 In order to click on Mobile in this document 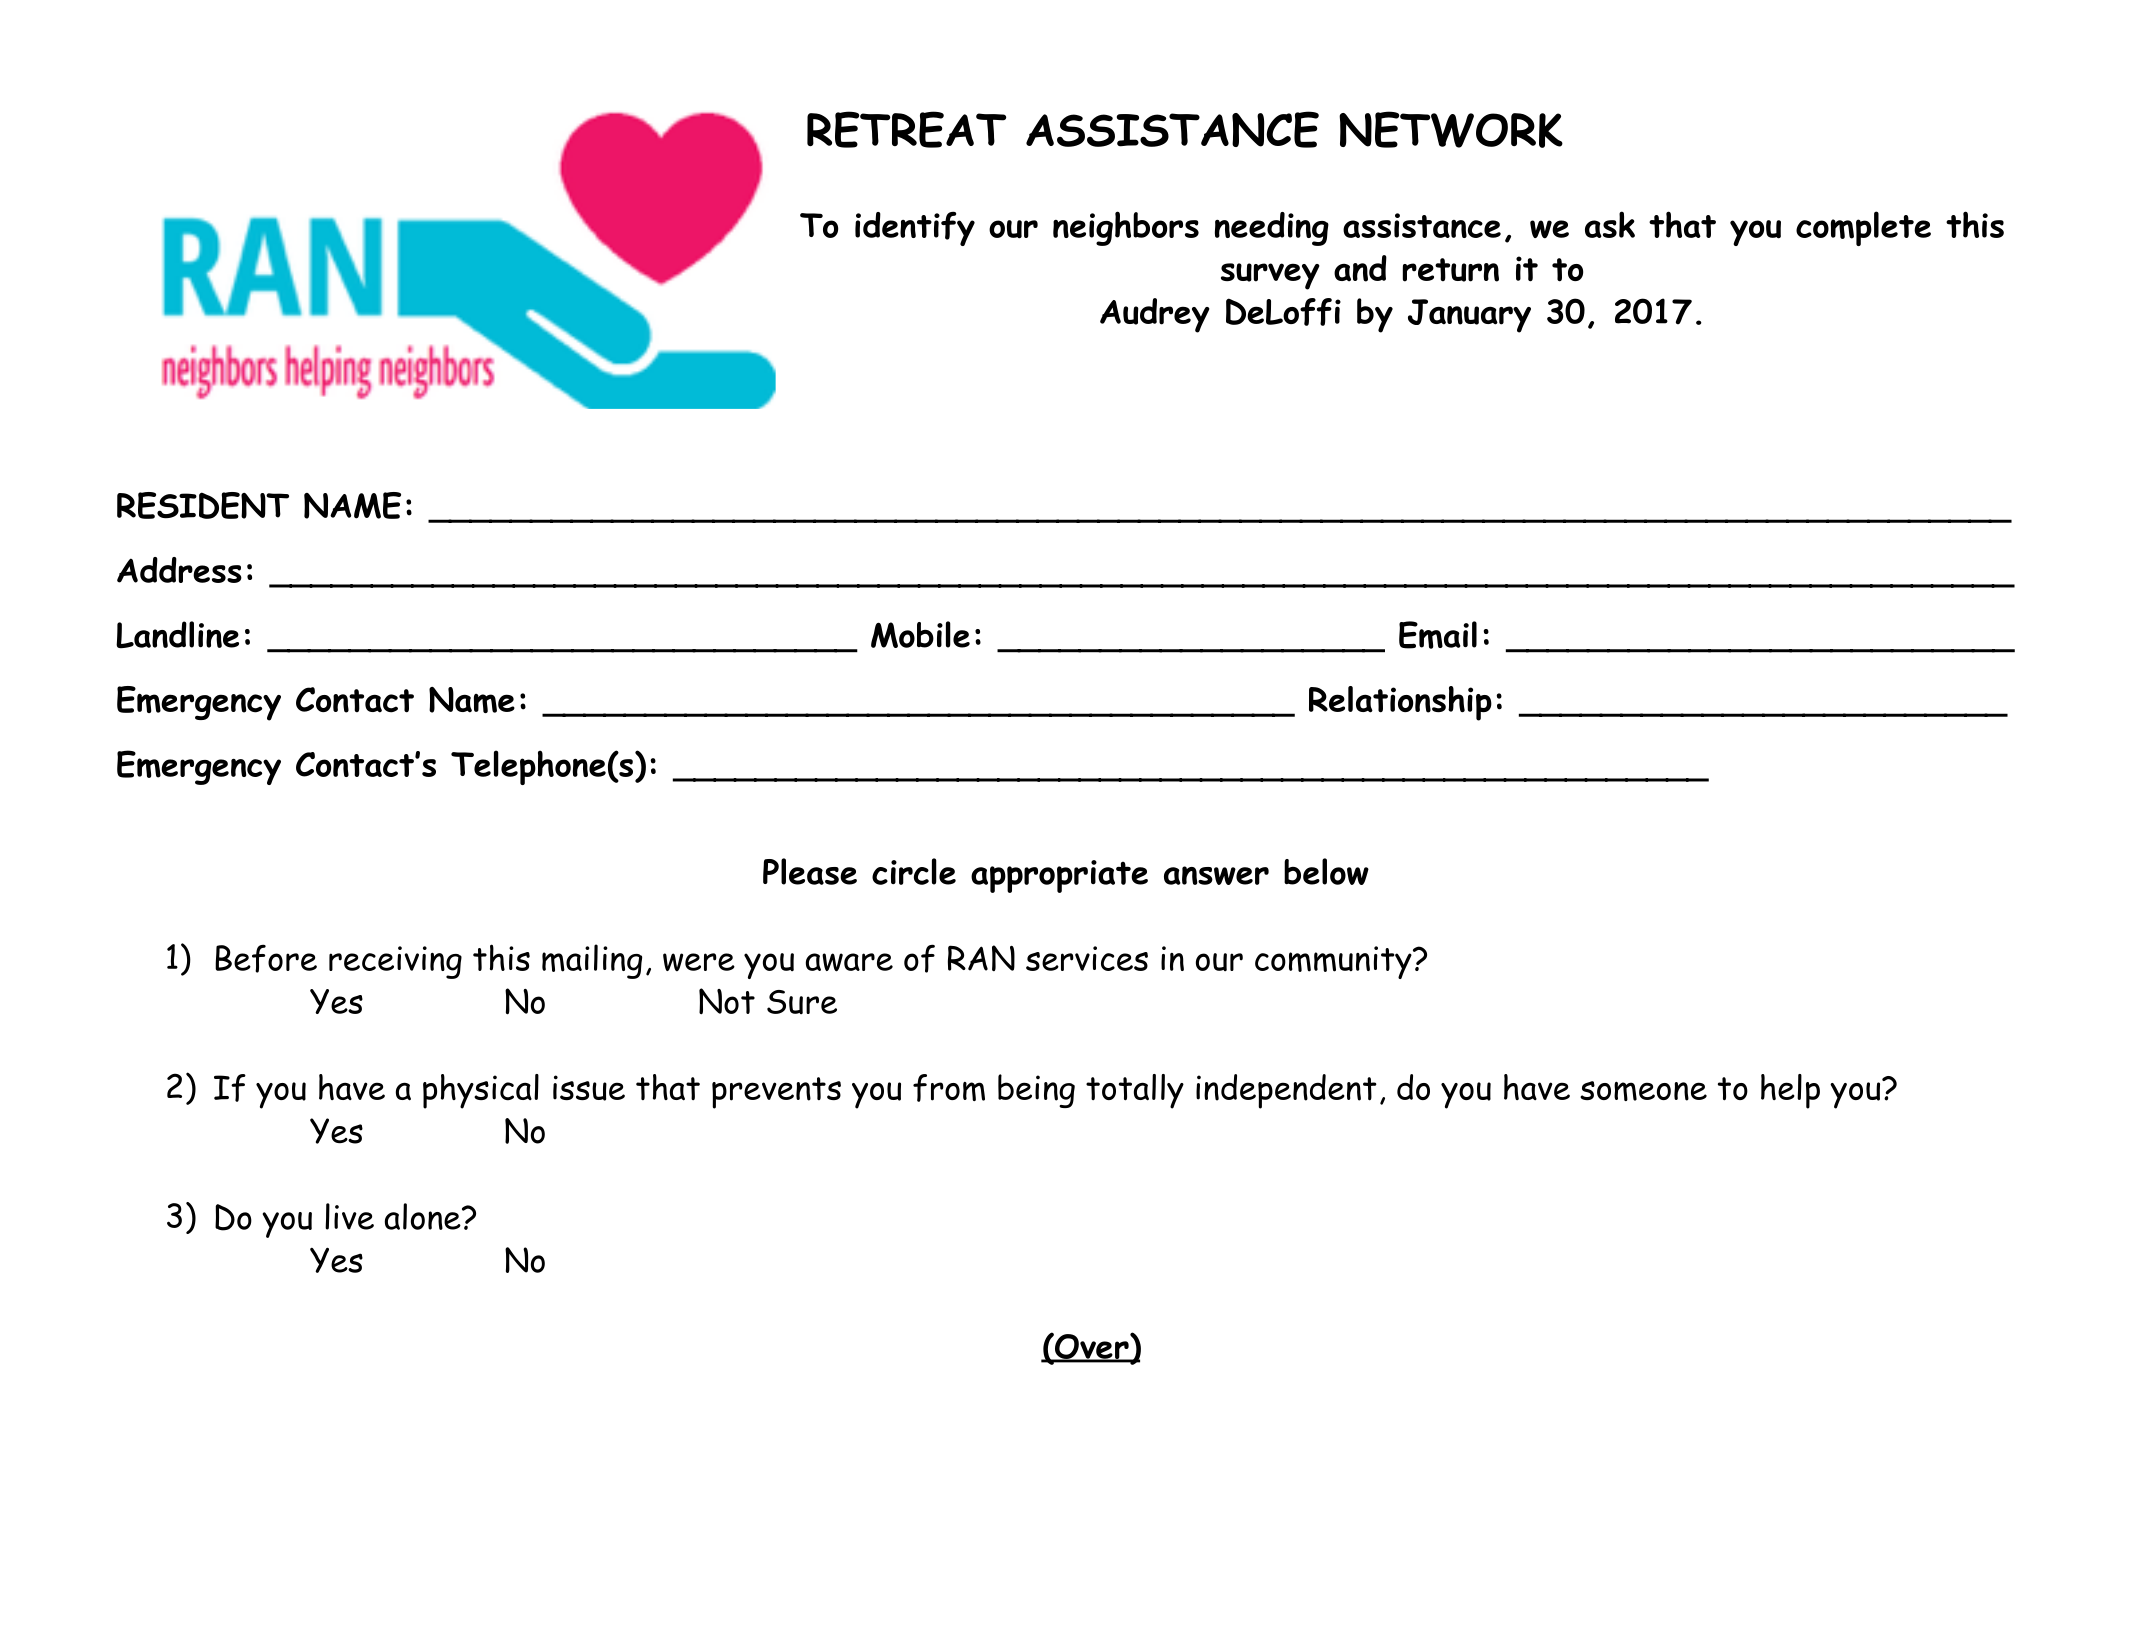, I will do `click(920, 634)`.
